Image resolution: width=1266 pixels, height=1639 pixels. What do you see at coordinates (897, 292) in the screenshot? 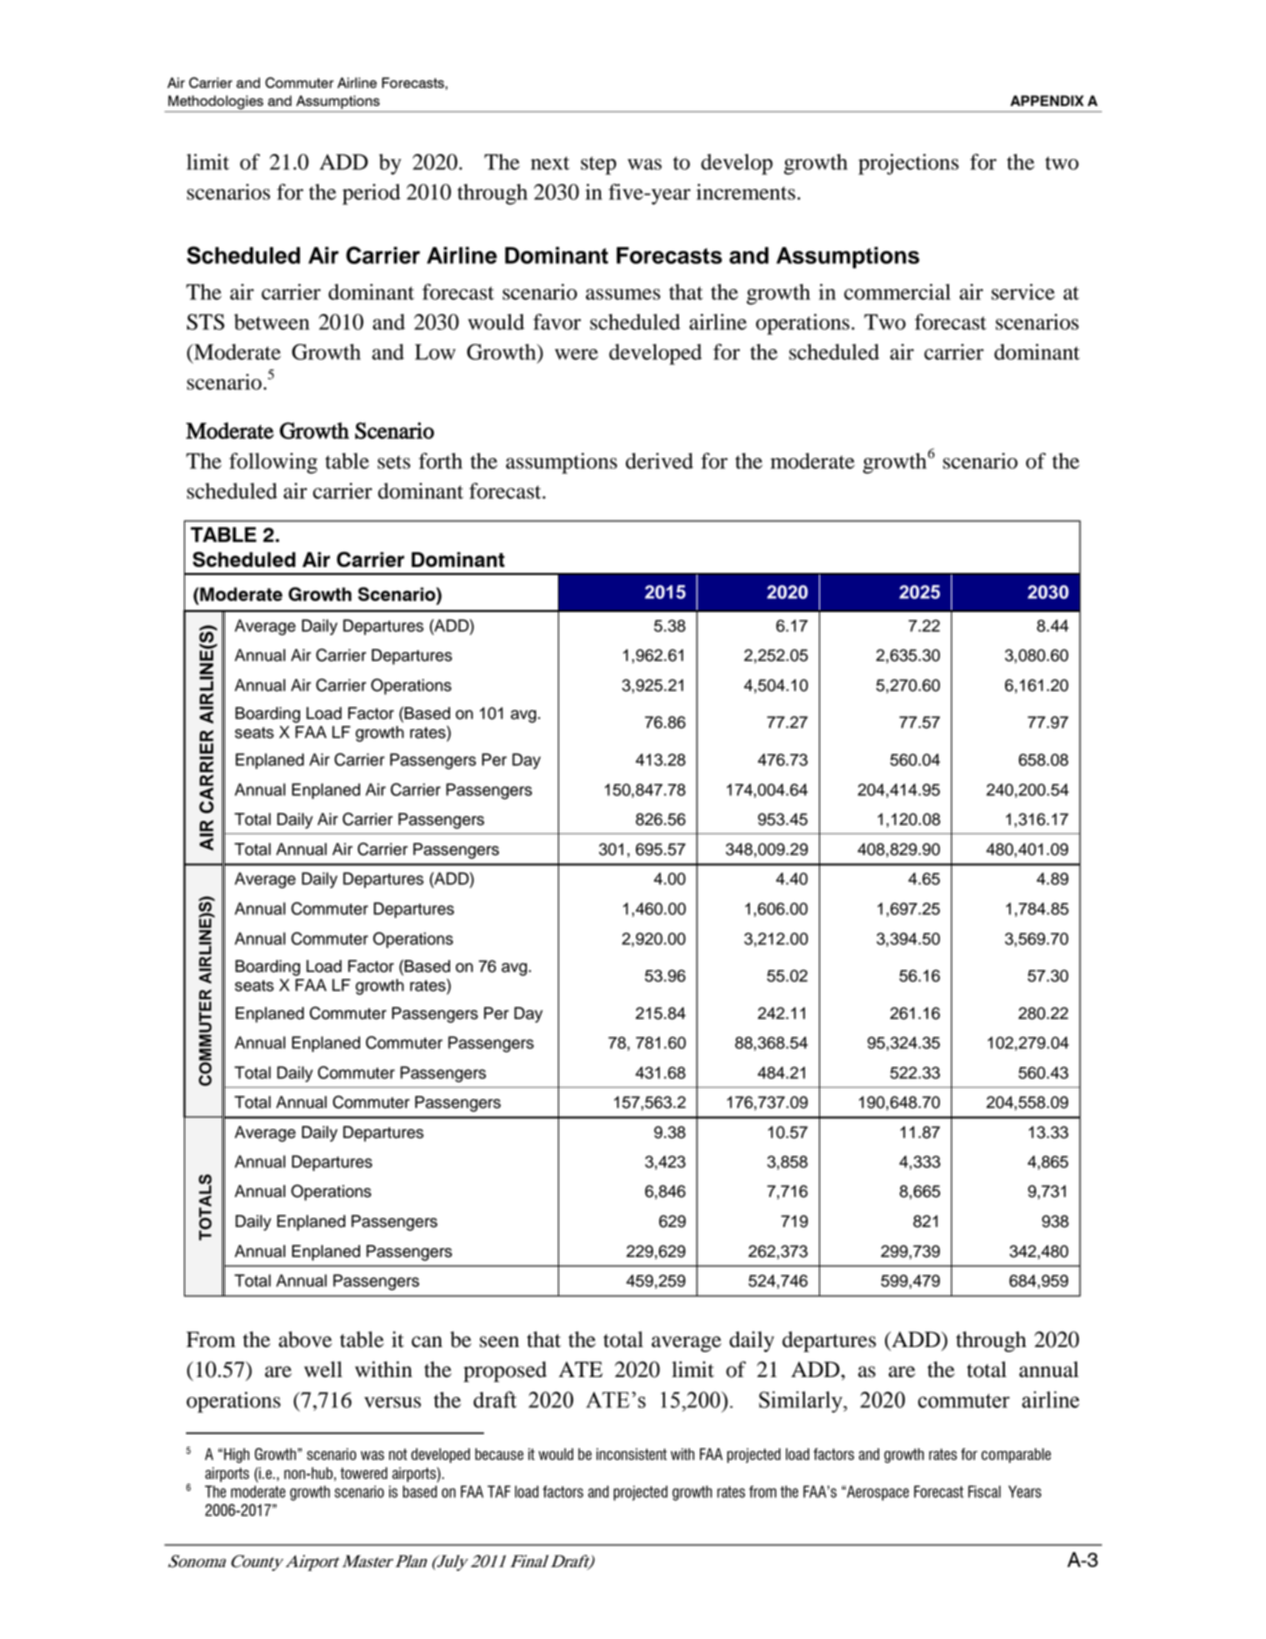
I see `commercial` at bounding box center [897, 292].
